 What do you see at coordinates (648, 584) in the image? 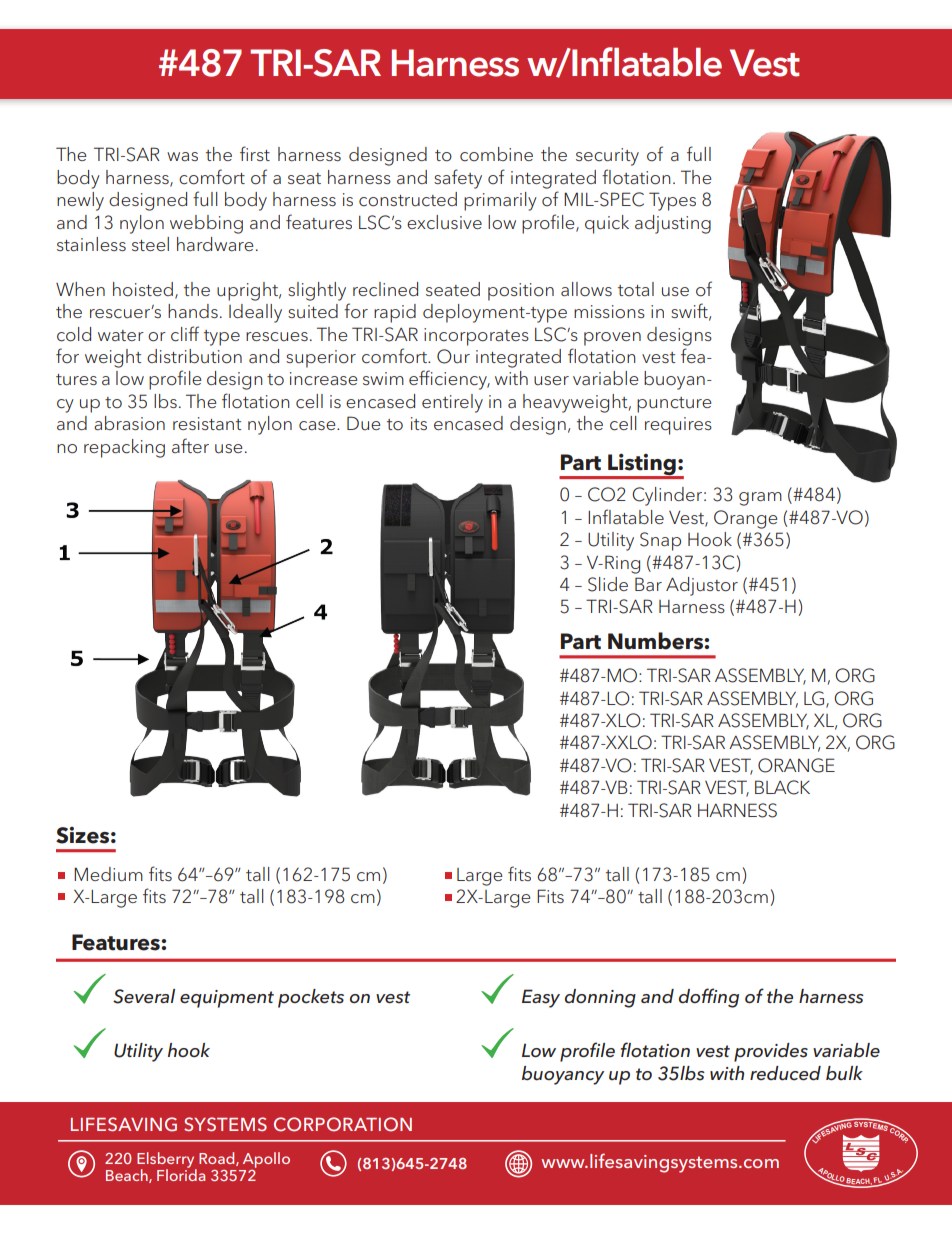
I see `Bar` at bounding box center [648, 584].
